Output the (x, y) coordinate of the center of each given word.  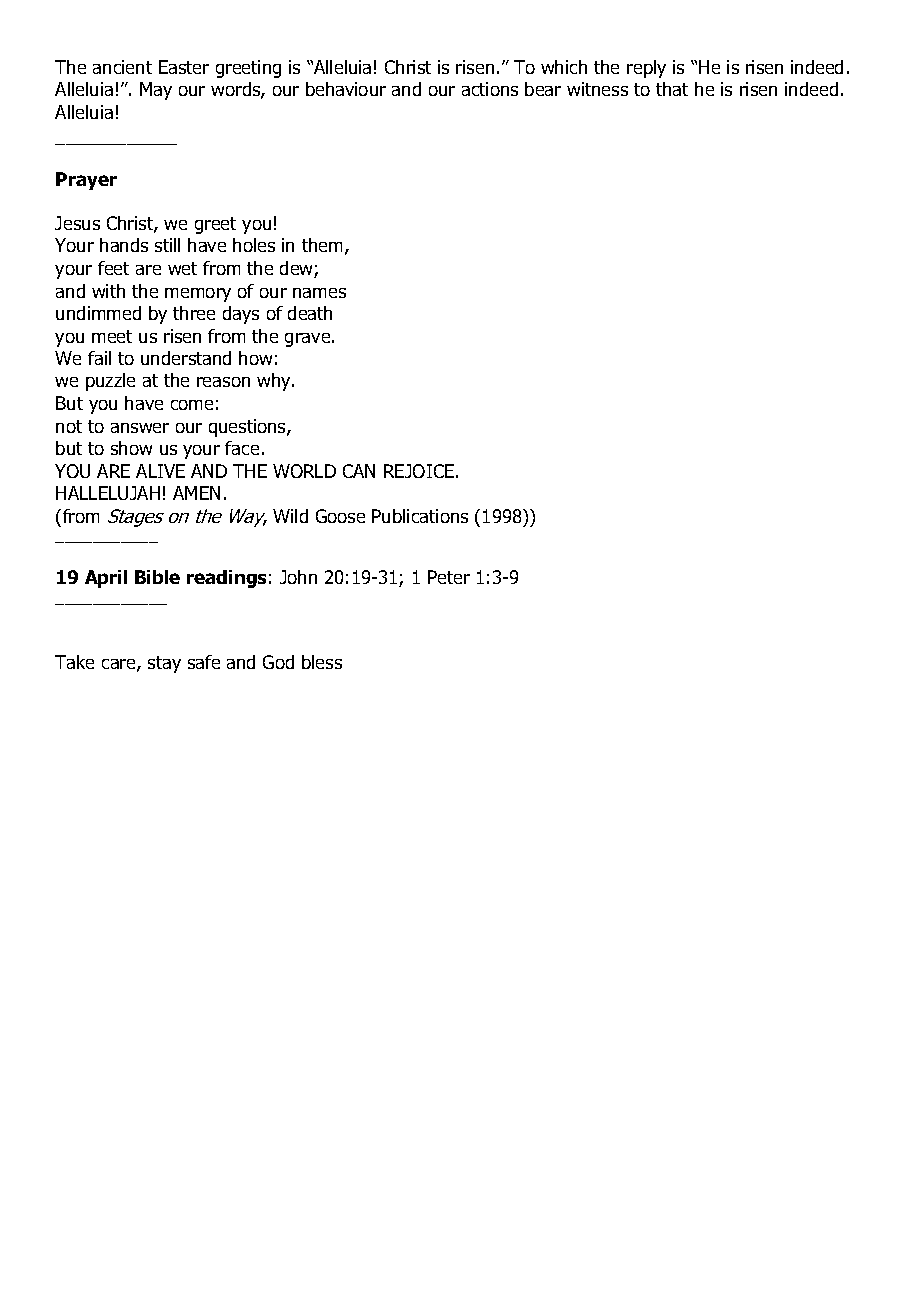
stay (164, 664)
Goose (340, 516)
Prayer (86, 181)
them (322, 245)
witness (597, 89)
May (156, 91)
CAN (359, 471)
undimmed (98, 313)
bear (543, 89)
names (319, 293)
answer (140, 428)
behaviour (346, 89)
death (310, 313)
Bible (157, 577)
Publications (420, 516)
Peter (449, 577)
